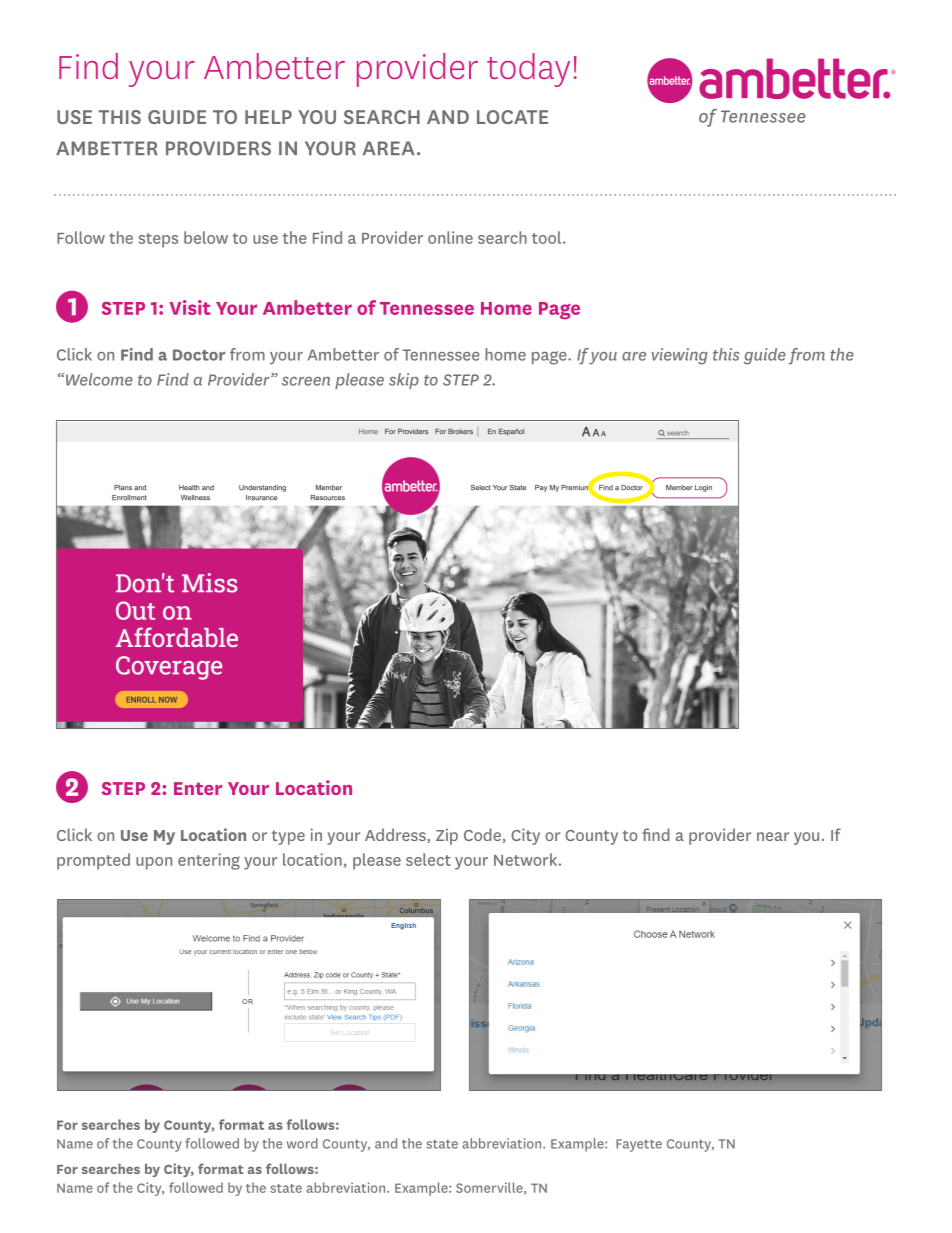  I want to click on select, so click(428, 859).
